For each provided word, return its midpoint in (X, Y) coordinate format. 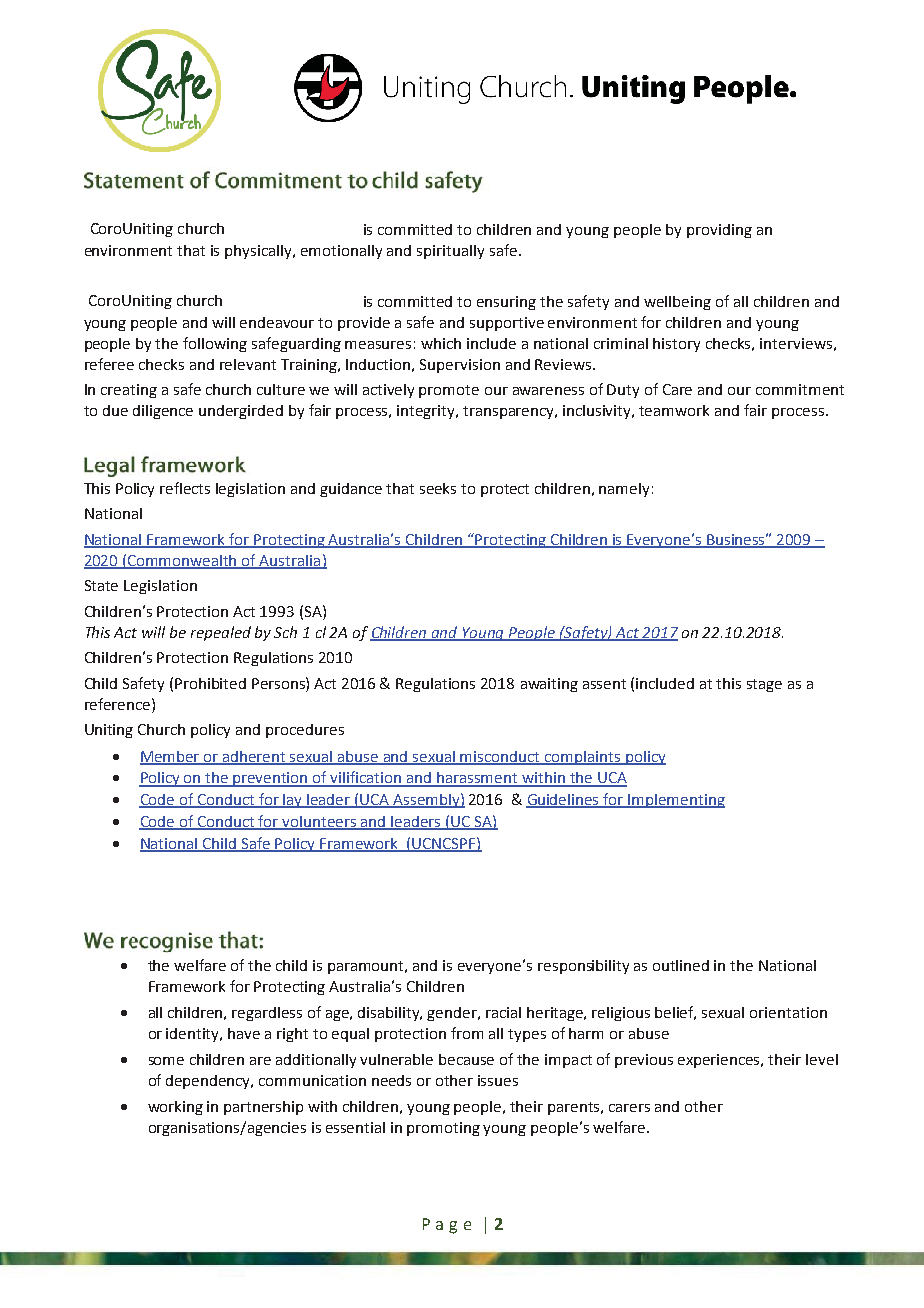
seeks (438, 488)
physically (260, 252)
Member (171, 757)
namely (624, 490)
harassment (477, 779)
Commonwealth (183, 561)
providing (719, 231)
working (175, 1108)
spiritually (450, 252)
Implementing (676, 801)
